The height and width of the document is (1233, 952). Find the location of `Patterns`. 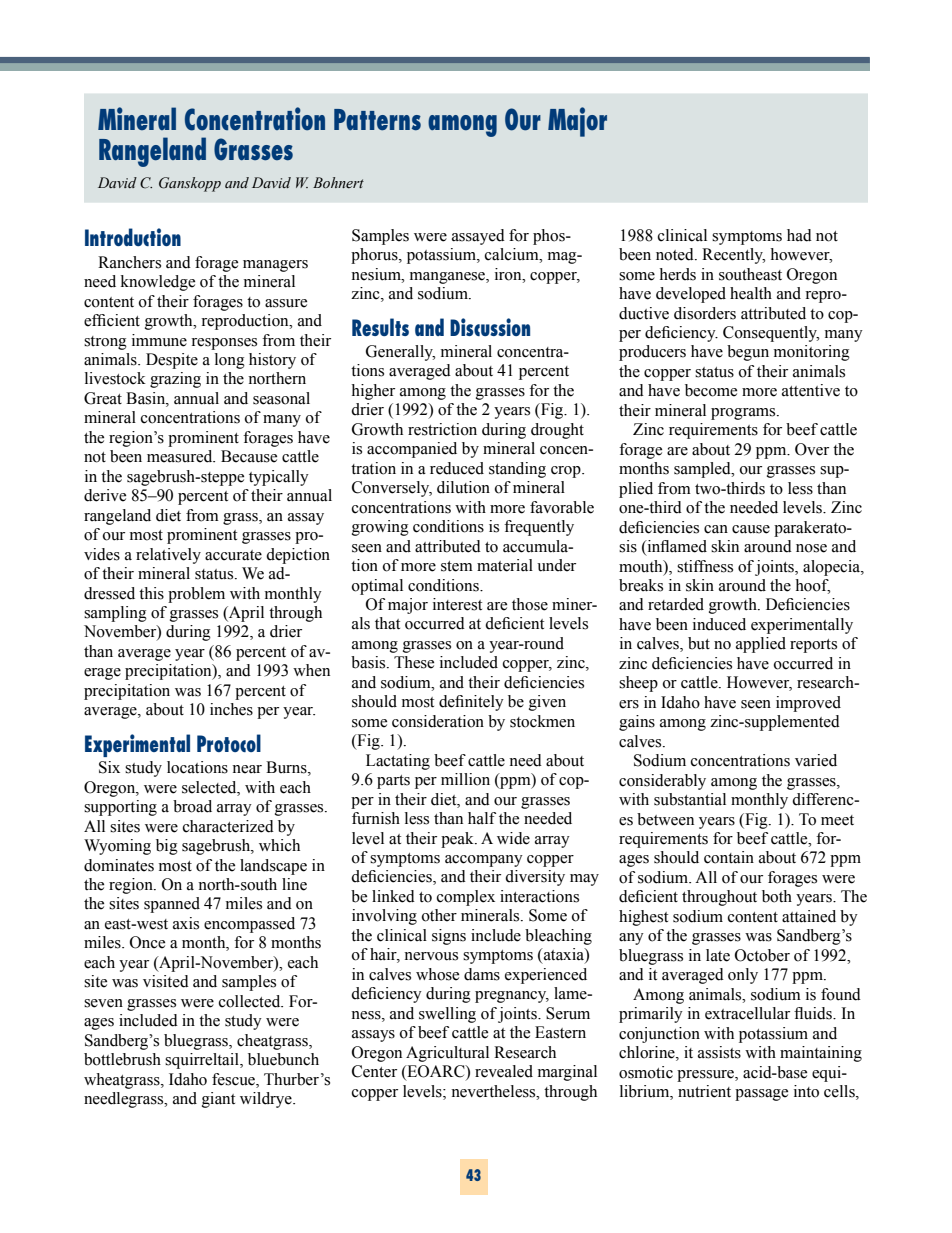

Patterns is located at coordinates (377, 120).
